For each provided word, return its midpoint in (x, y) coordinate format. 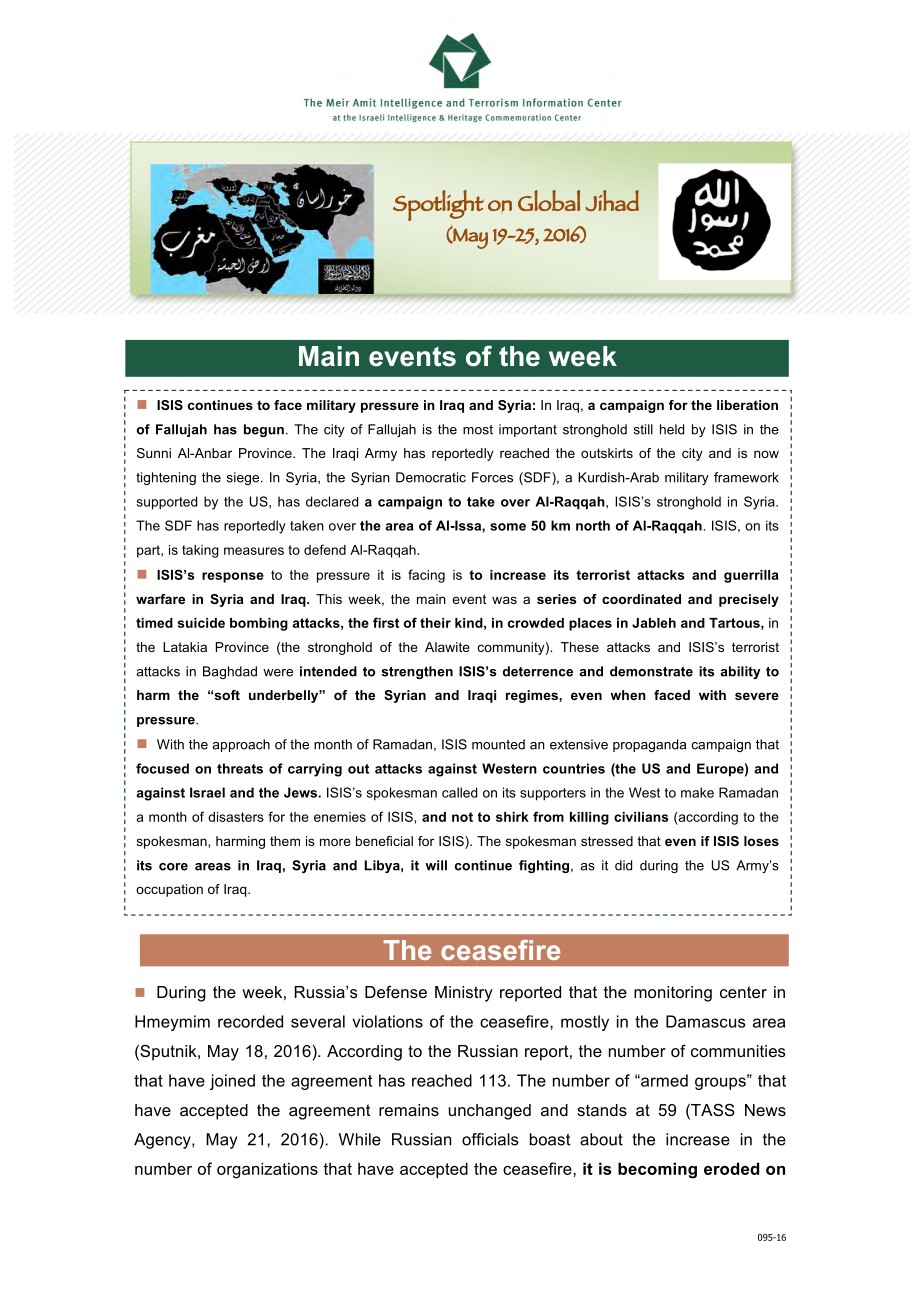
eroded (731, 1168)
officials (490, 1139)
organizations (267, 1170)
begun (264, 430)
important (528, 430)
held (672, 429)
